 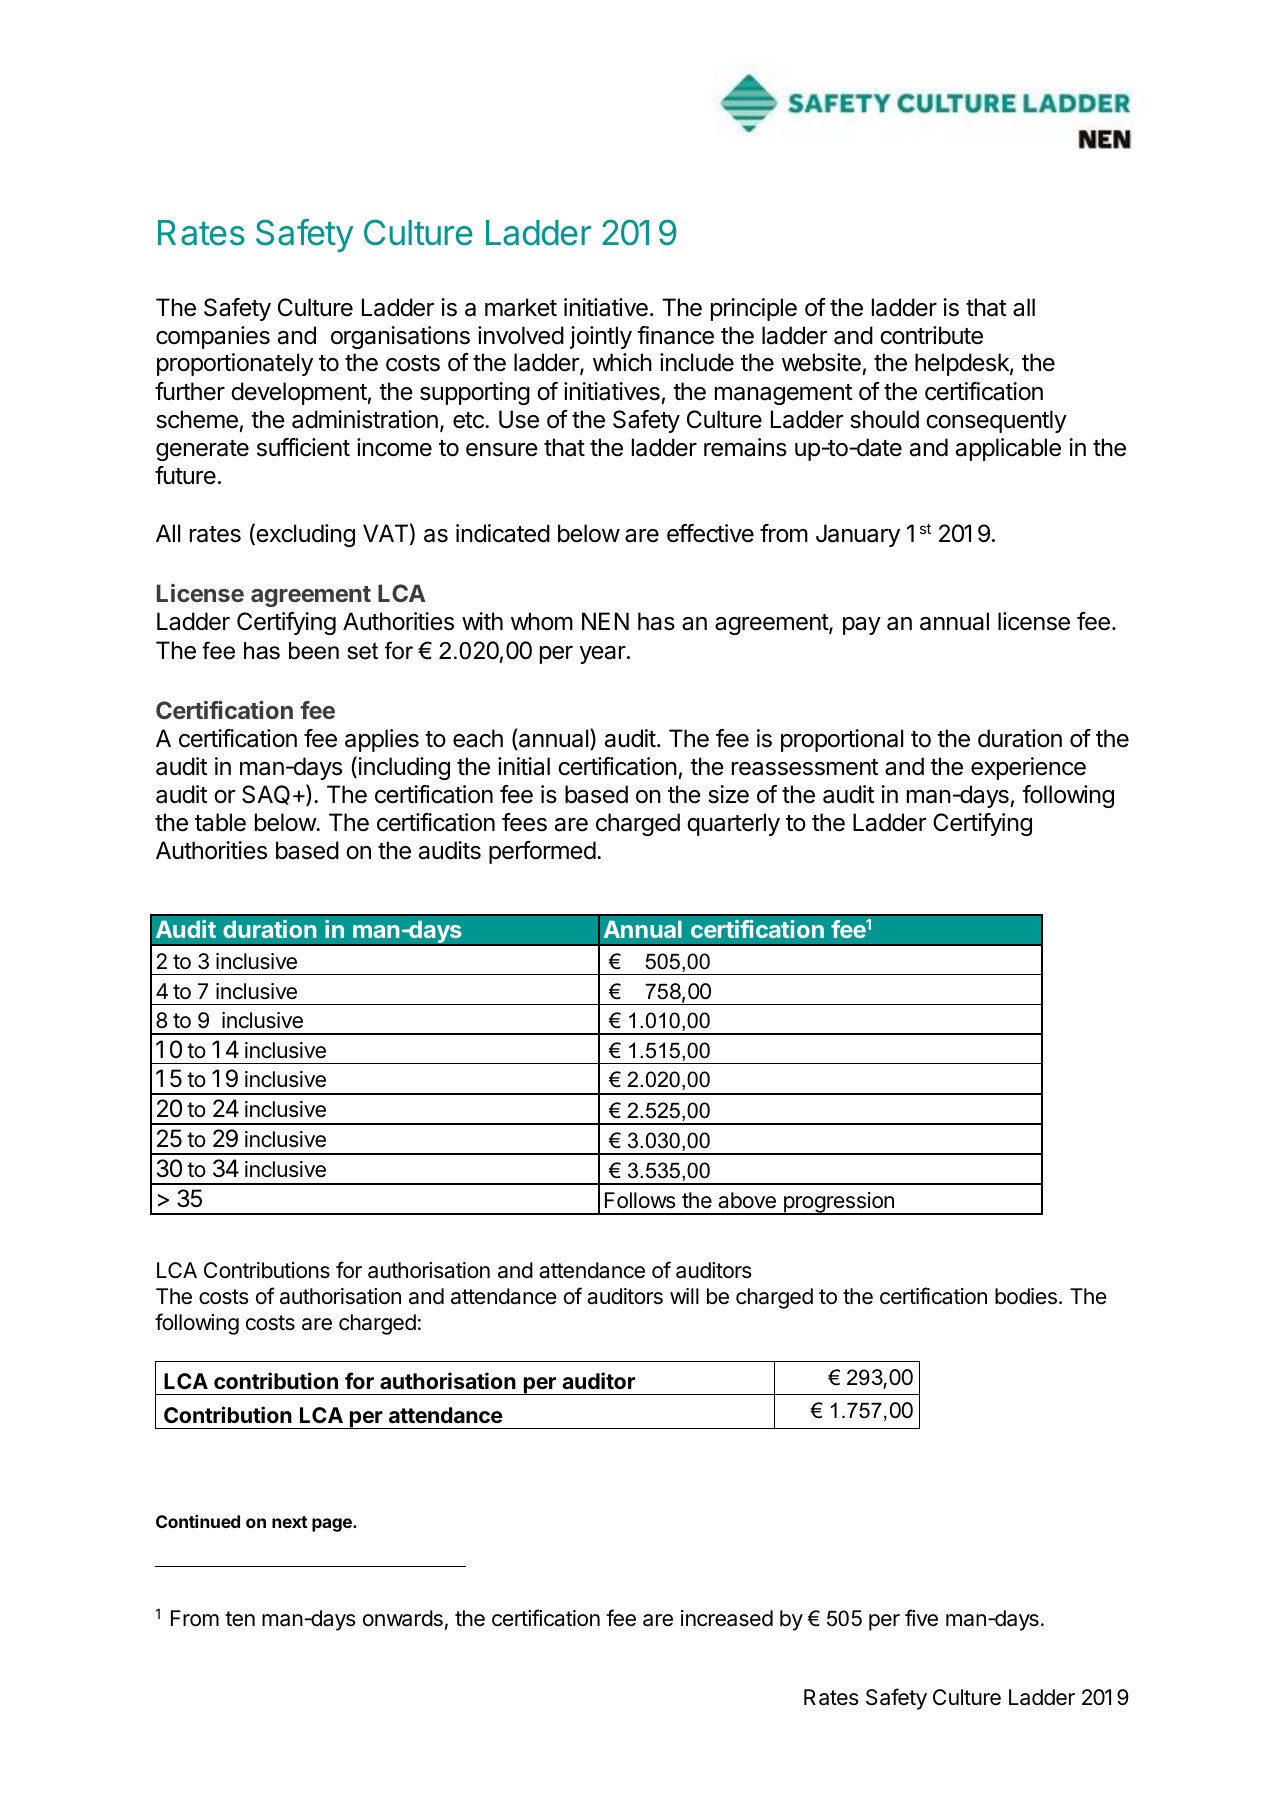 I want to click on proportional, so click(x=842, y=740).
